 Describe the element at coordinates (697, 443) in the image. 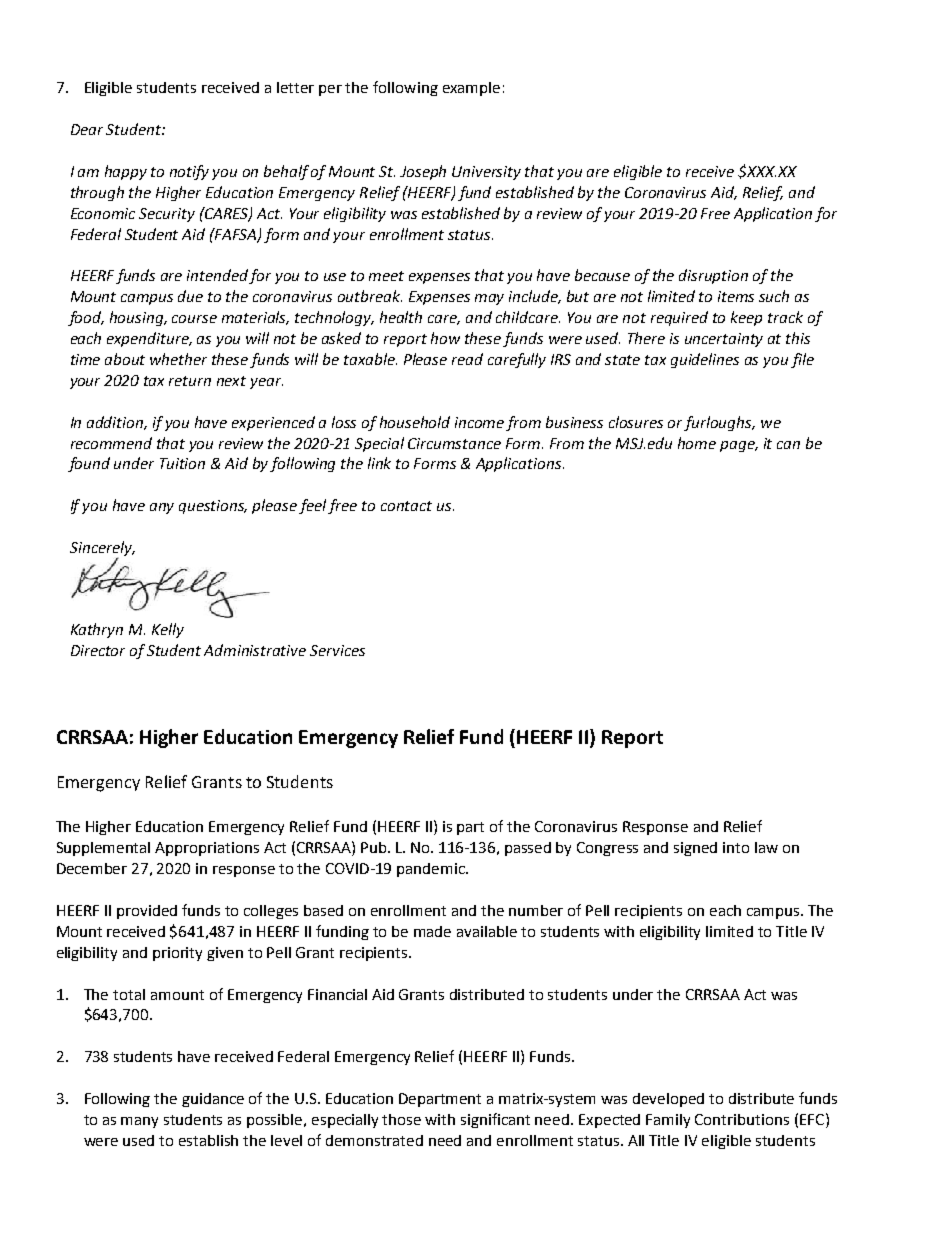

I see `home` at that location.
